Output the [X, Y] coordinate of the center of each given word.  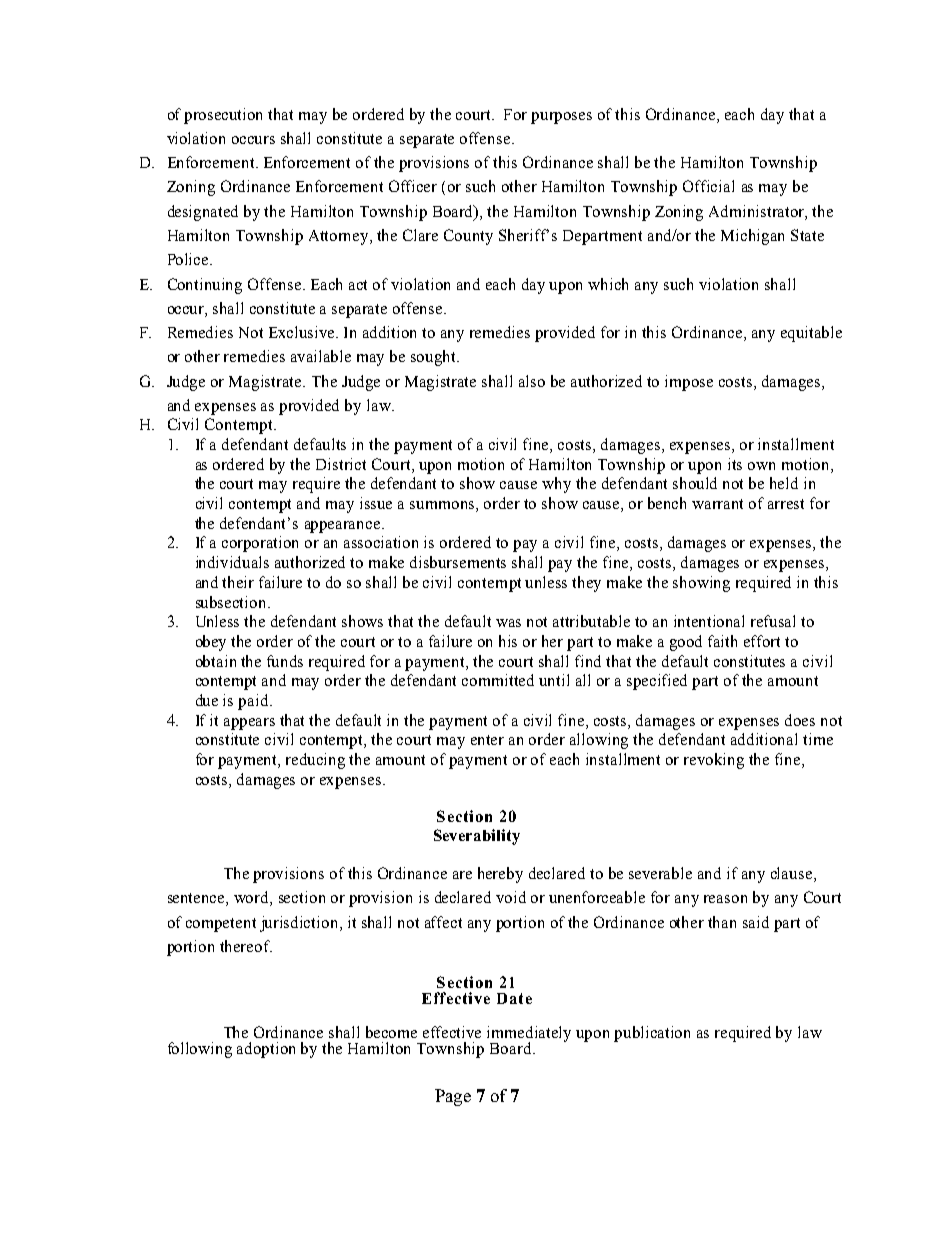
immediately [529, 1035]
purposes [561, 118]
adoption [266, 1050]
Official [708, 186]
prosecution [223, 116]
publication [652, 1034]
